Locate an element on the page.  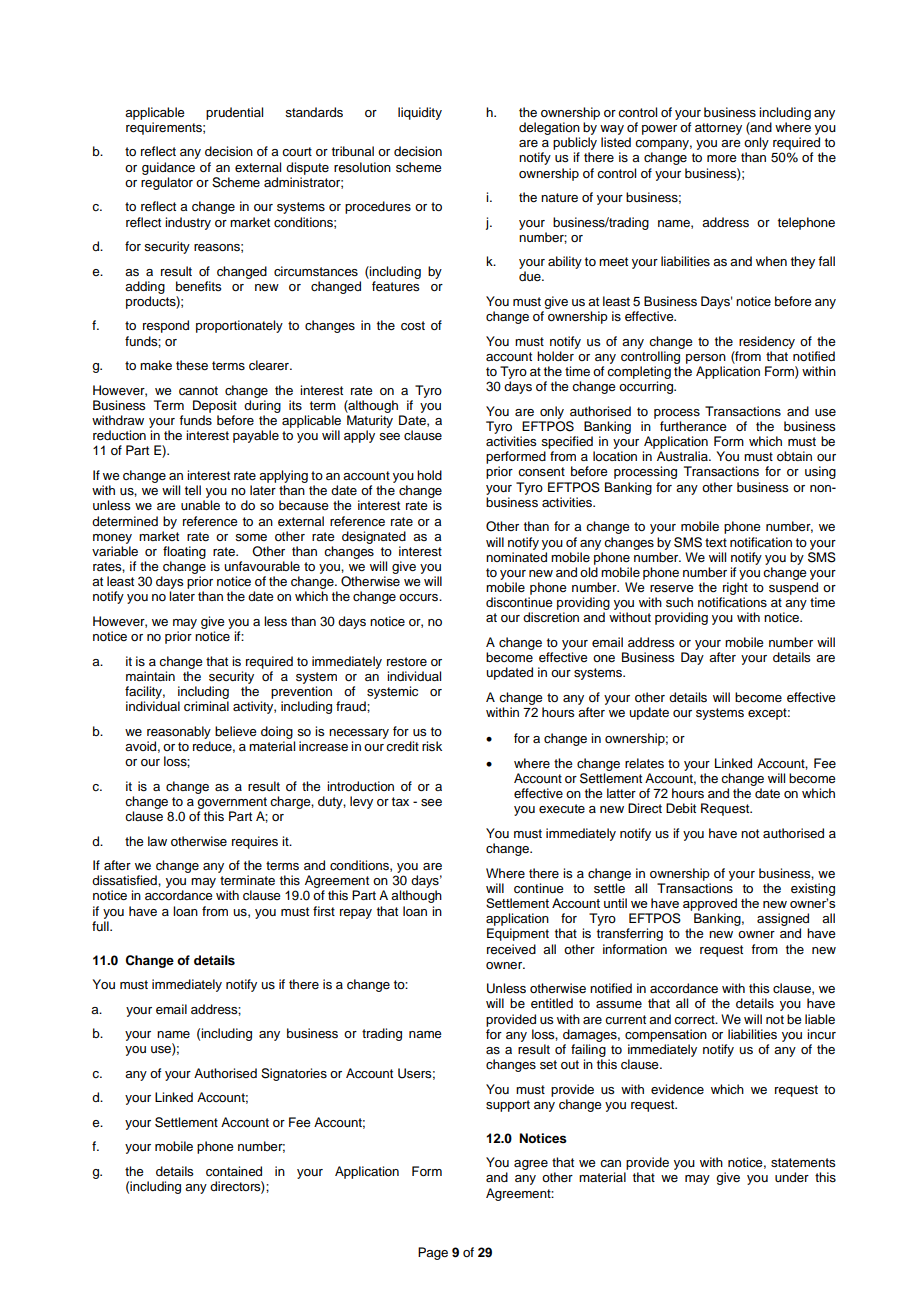
guidance is located at coordinates (168, 168).
